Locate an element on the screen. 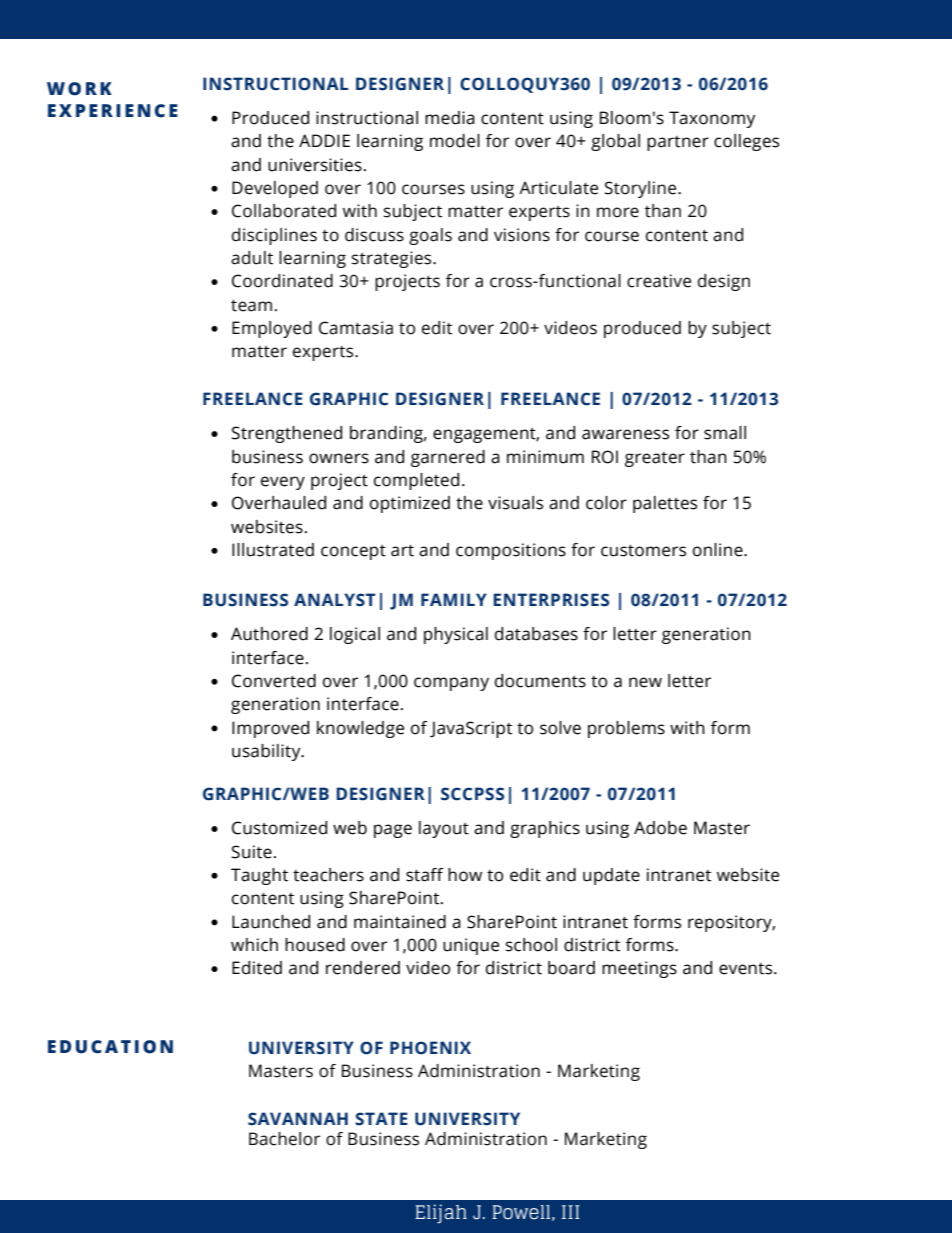 This screenshot has height=1233, width=952. physical is located at coordinates (456, 635).
